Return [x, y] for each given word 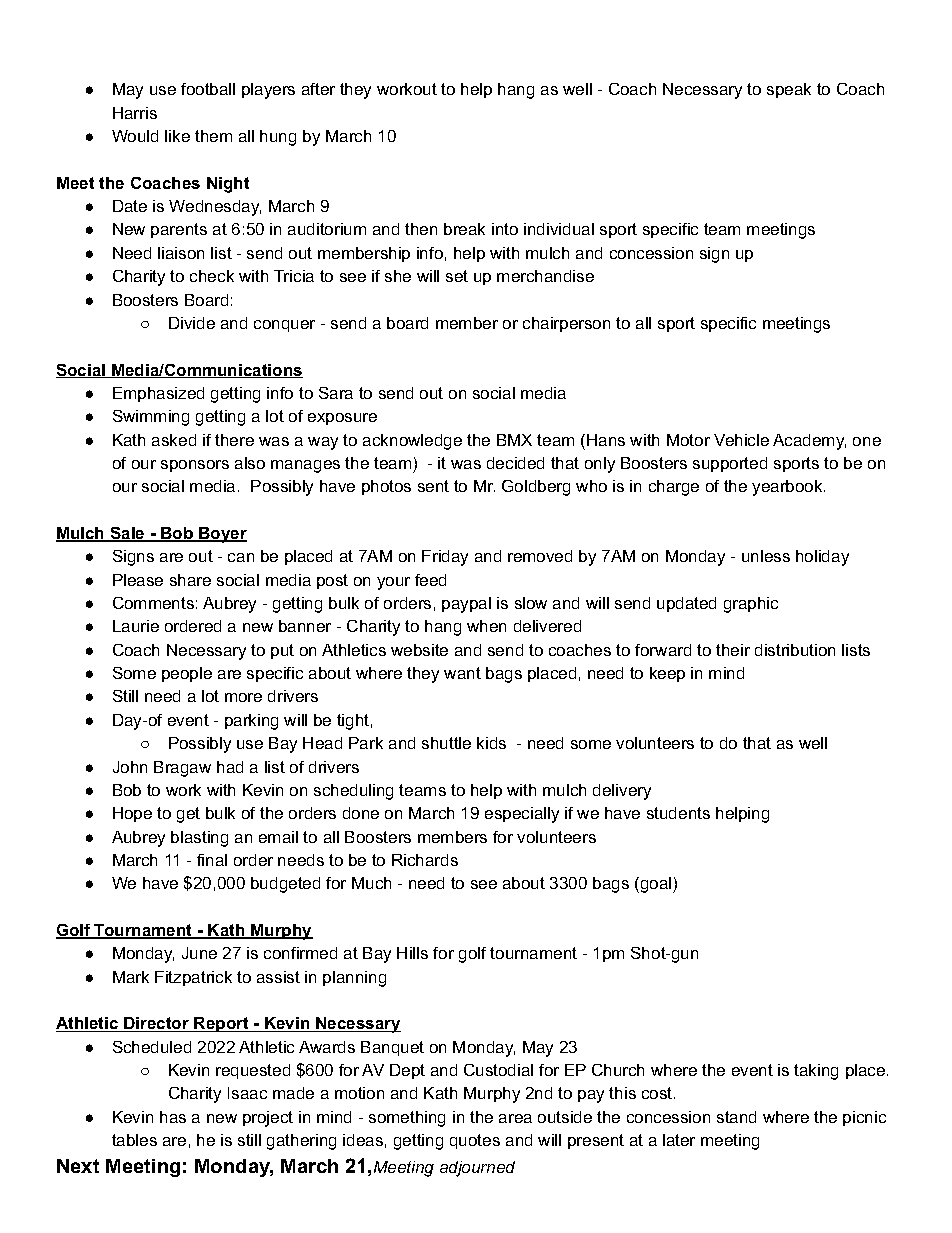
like [177, 136]
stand [736, 1117]
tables [134, 1140]
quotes [475, 1141]
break [464, 229]
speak [789, 90]
